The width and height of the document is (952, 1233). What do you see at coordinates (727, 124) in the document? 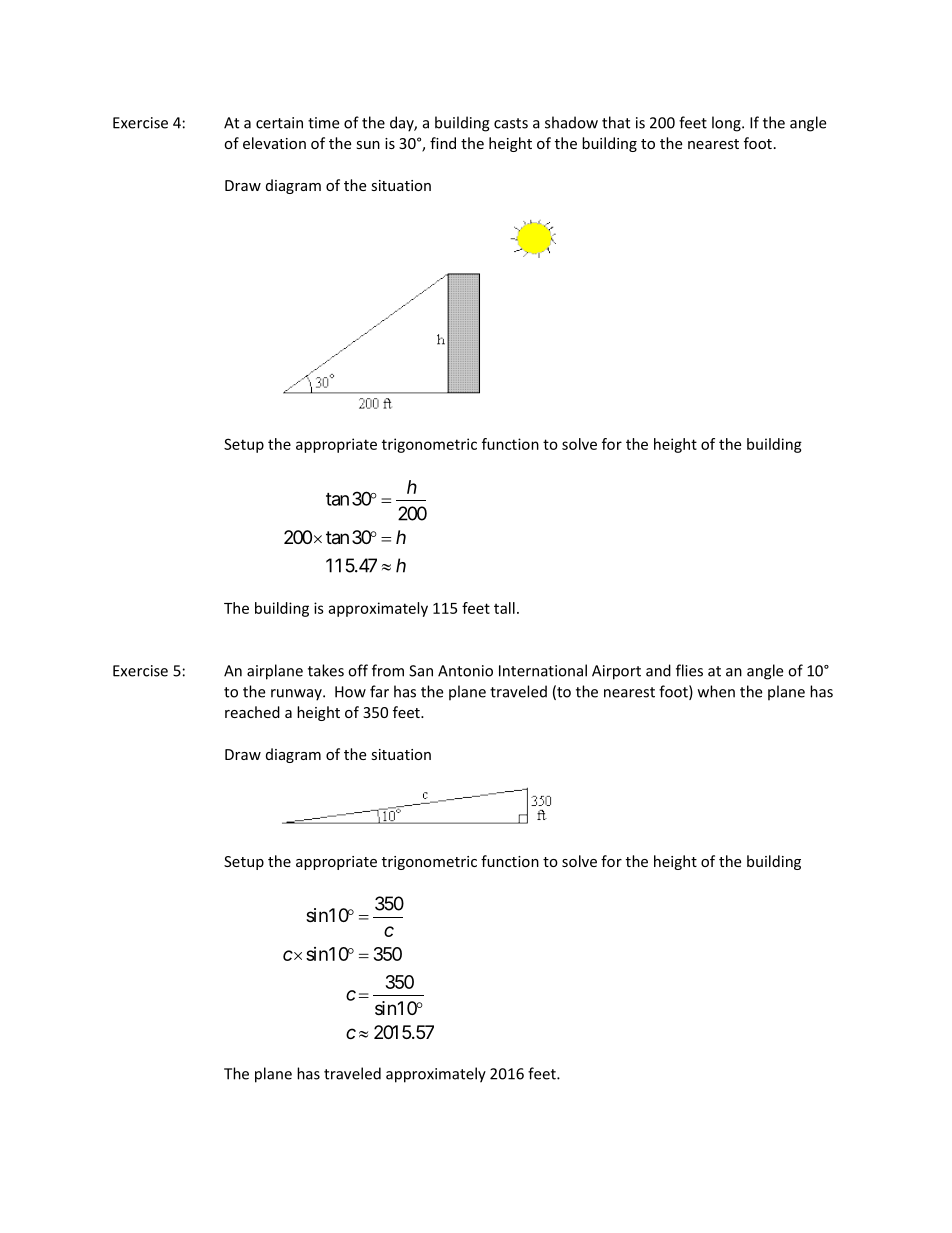
I see `long` at bounding box center [727, 124].
